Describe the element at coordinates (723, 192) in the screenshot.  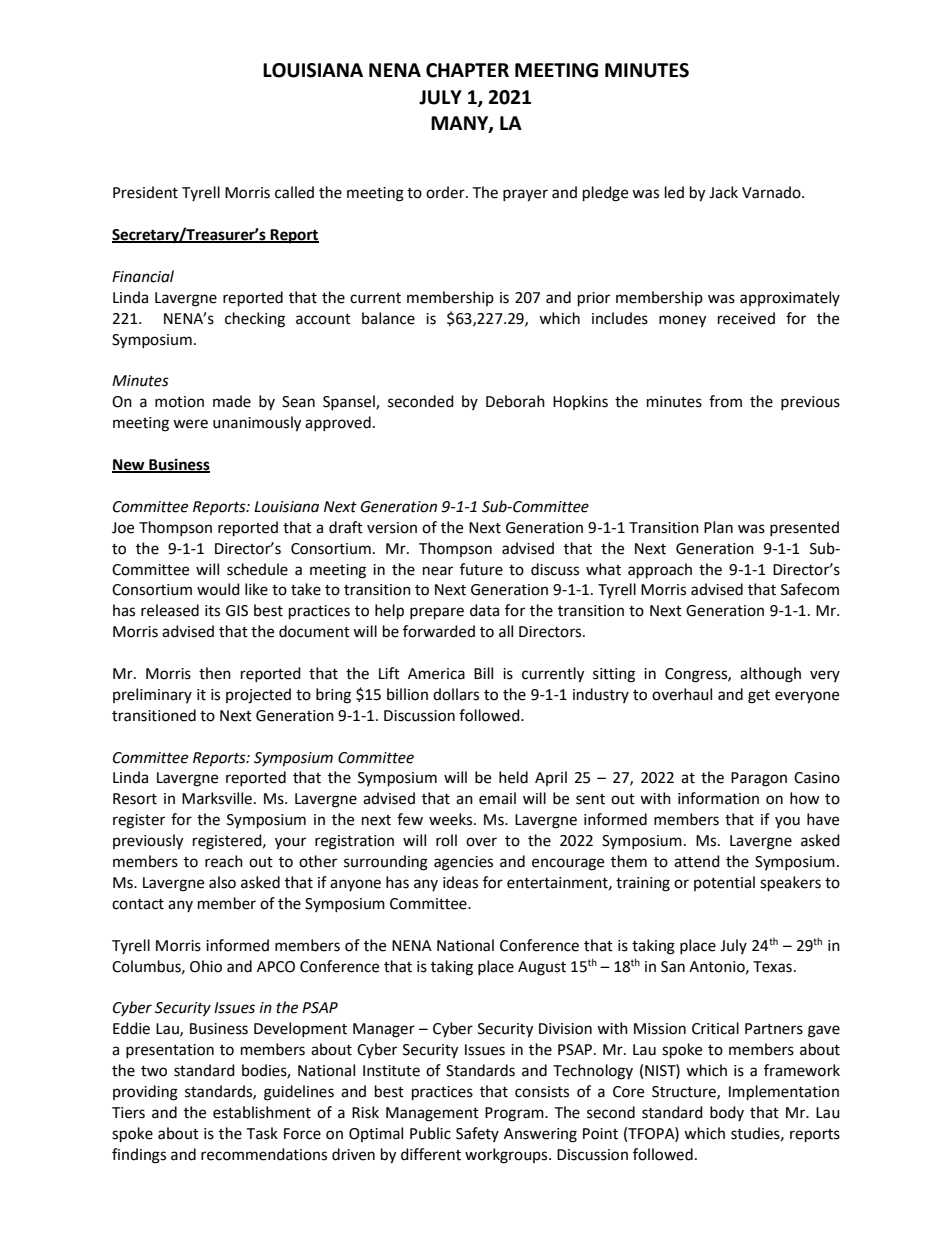
I see `Jack` at that location.
